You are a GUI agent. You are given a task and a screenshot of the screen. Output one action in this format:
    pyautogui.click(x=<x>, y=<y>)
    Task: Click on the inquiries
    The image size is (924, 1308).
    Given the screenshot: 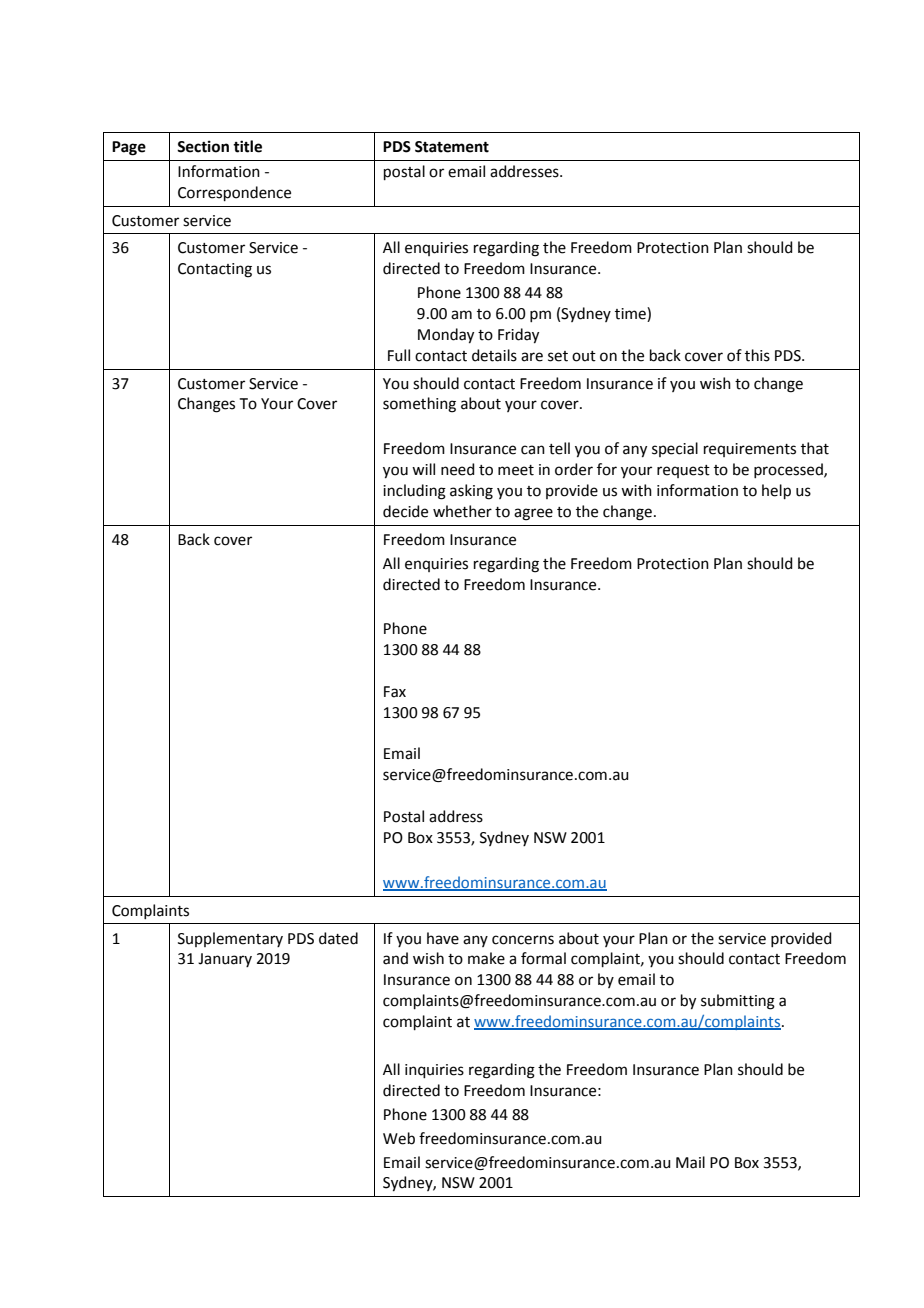 What is the action you would take?
    pyautogui.click(x=434, y=1071)
